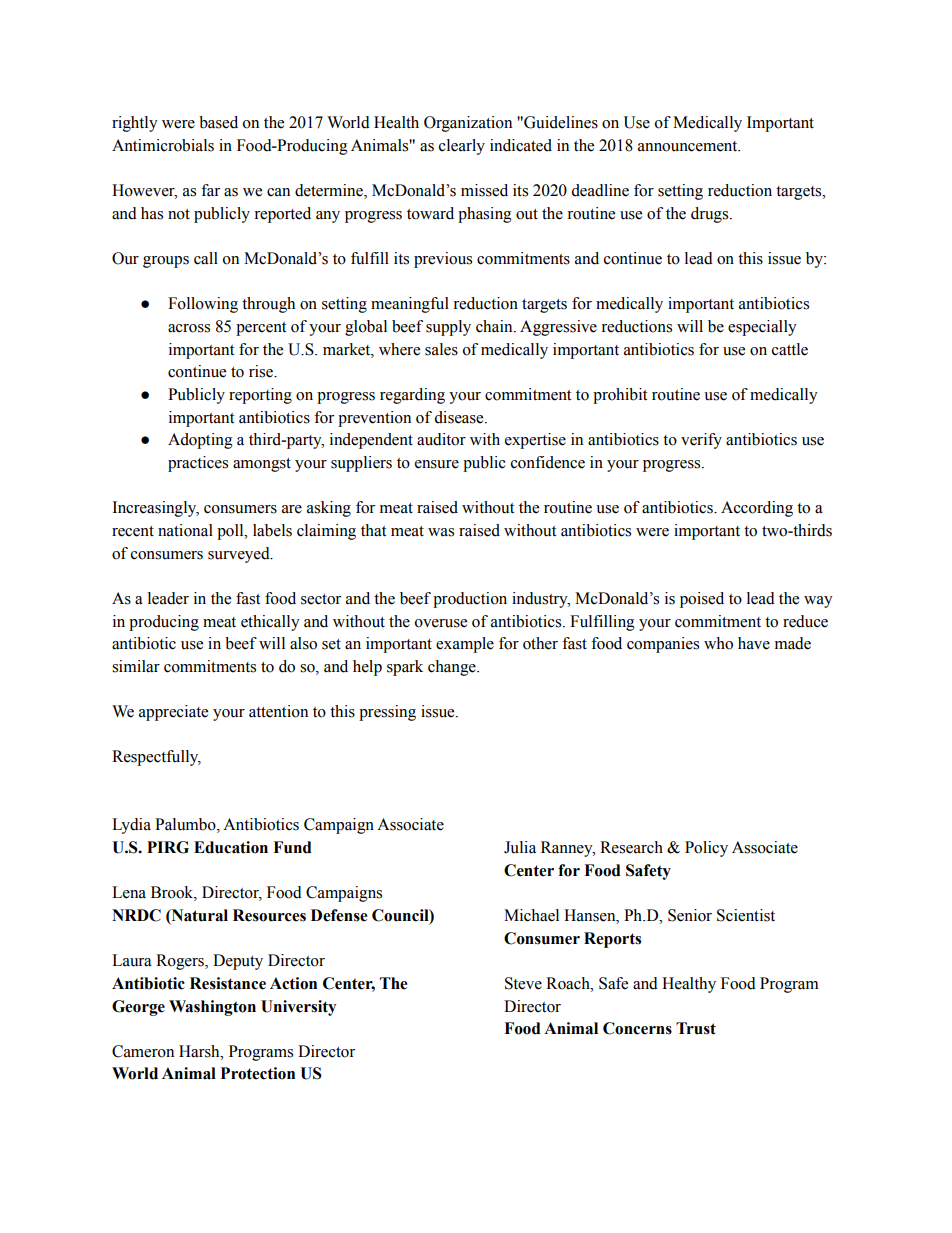 The width and height of the screenshot is (952, 1233). What do you see at coordinates (387, 713) in the screenshot?
I see `pressing` at bounding box center [387, 713].
